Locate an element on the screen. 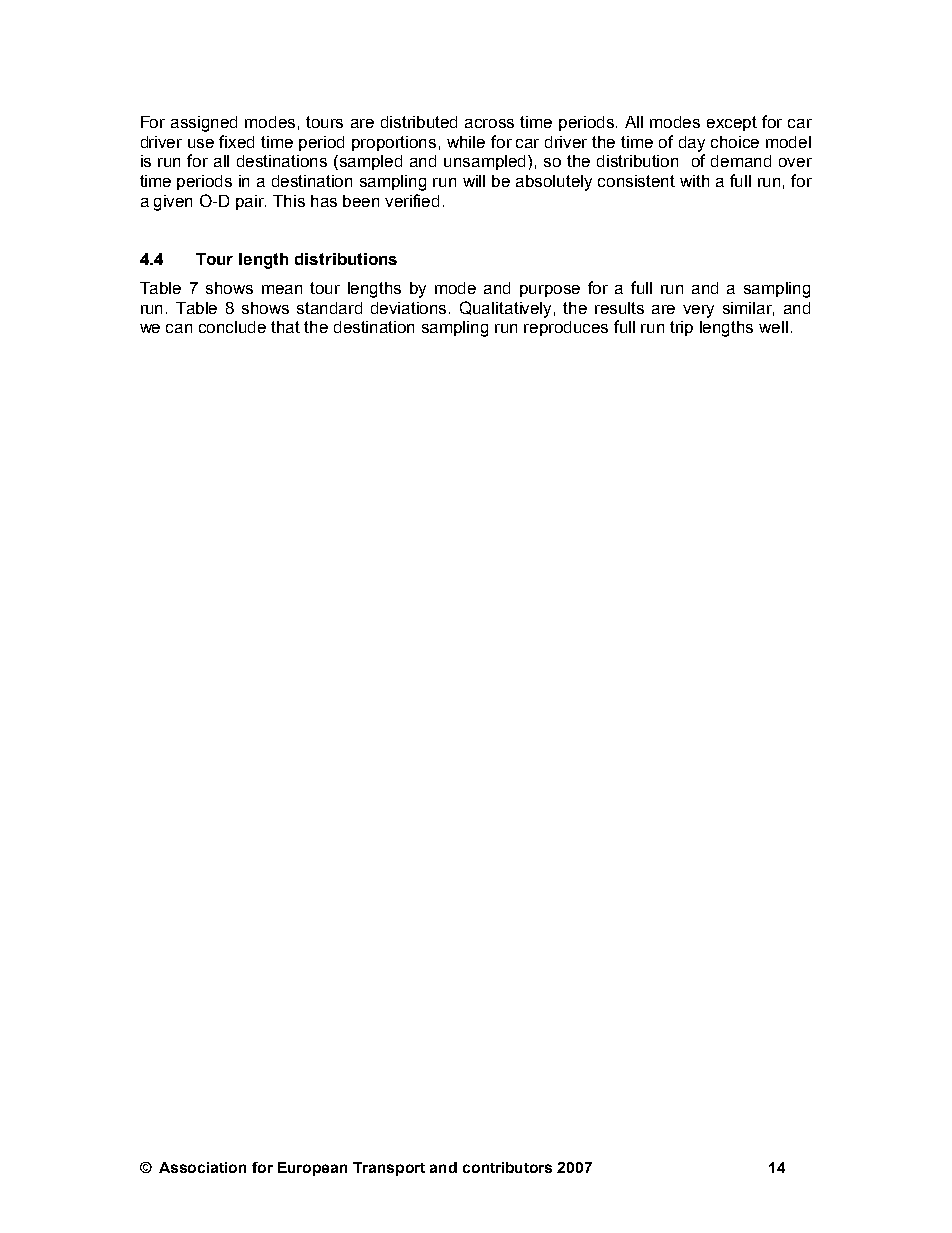 This screenshot has height=1233, width=952. choice is located at coordinates (735, 142).
